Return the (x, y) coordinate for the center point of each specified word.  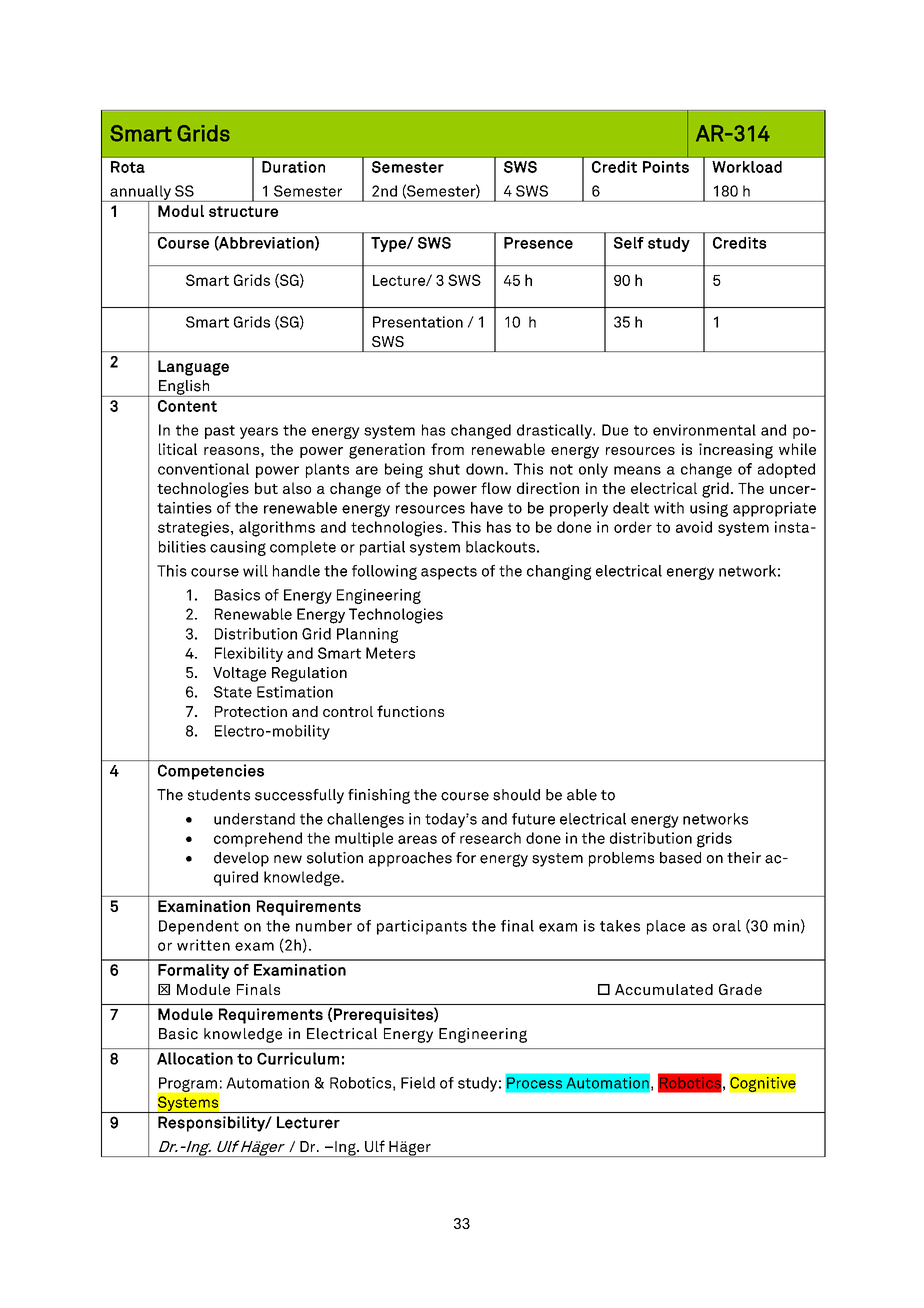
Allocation (195, 1058)
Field (418, 1083)
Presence (538, 243)
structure (243, 211)
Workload (747, 167)
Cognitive (763, 1084)
